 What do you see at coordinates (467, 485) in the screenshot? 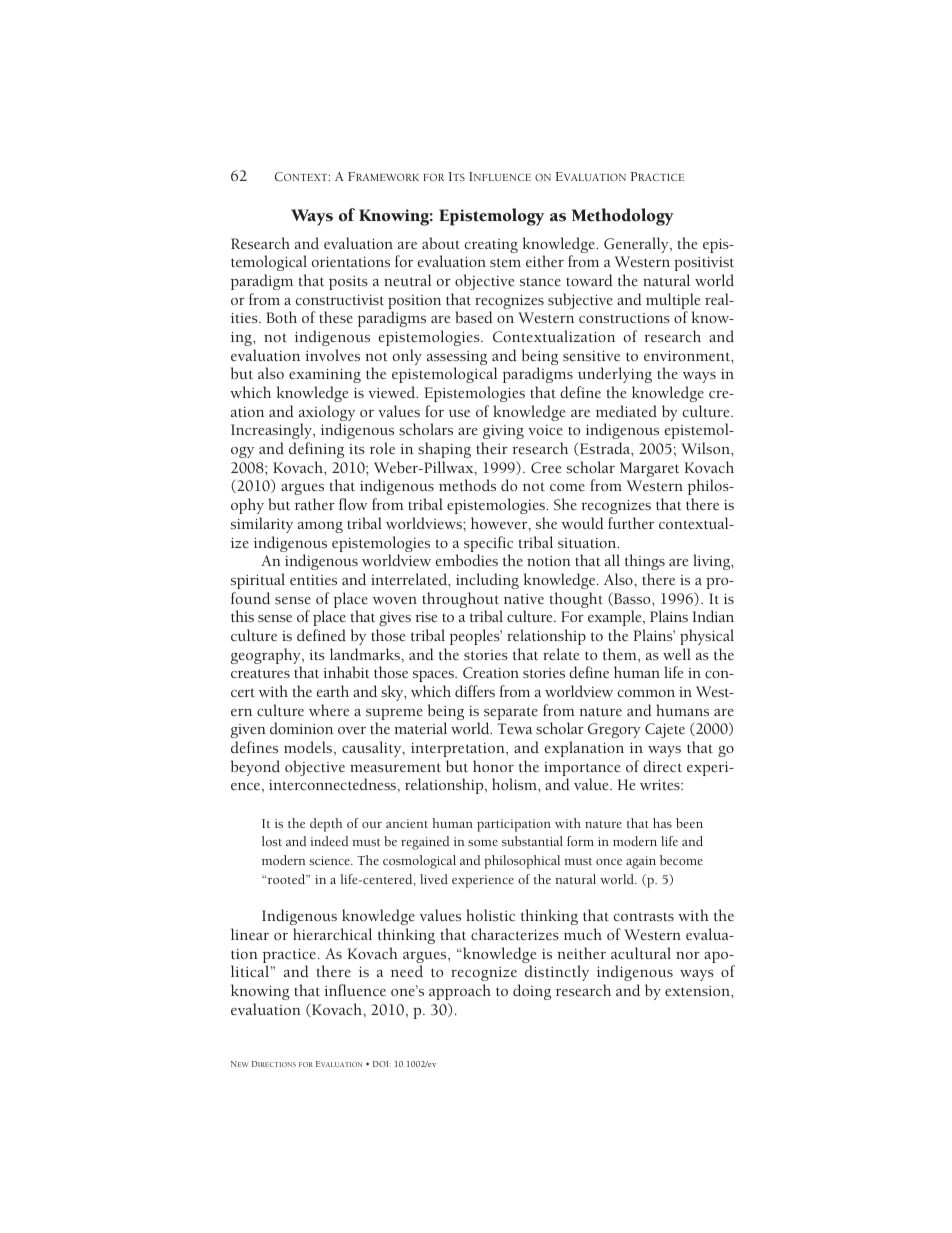
I see `methods` at bounding box center [467, 485].
